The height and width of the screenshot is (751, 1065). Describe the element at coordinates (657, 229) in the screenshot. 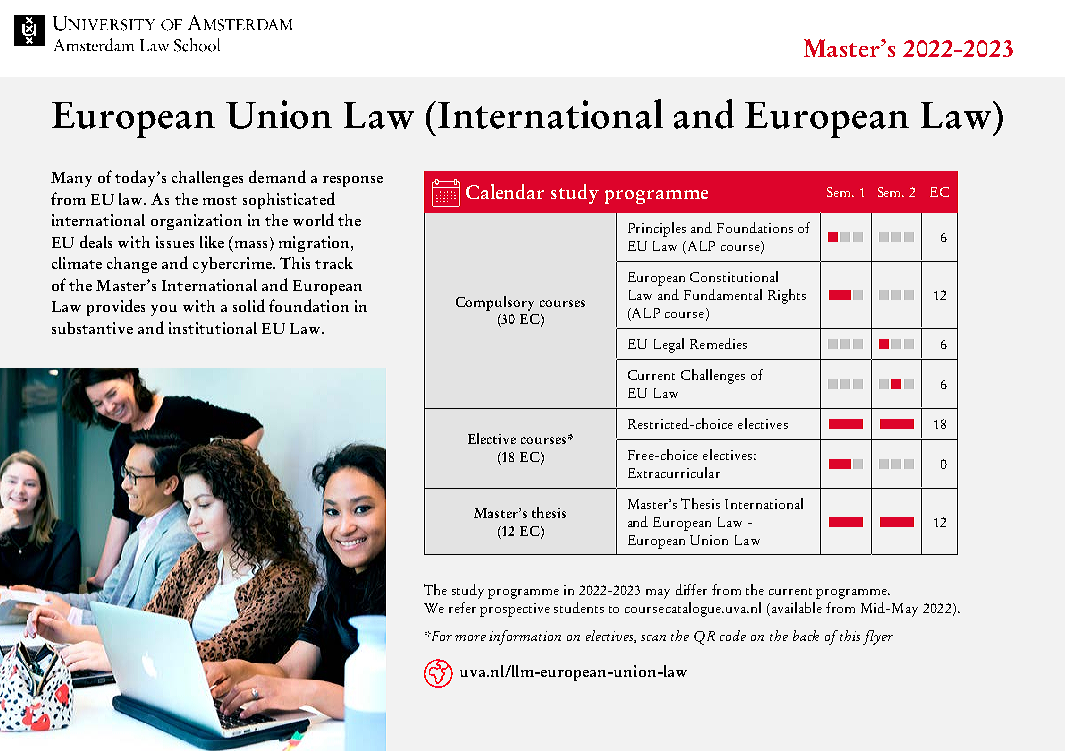

I see `Principles` at that location.
